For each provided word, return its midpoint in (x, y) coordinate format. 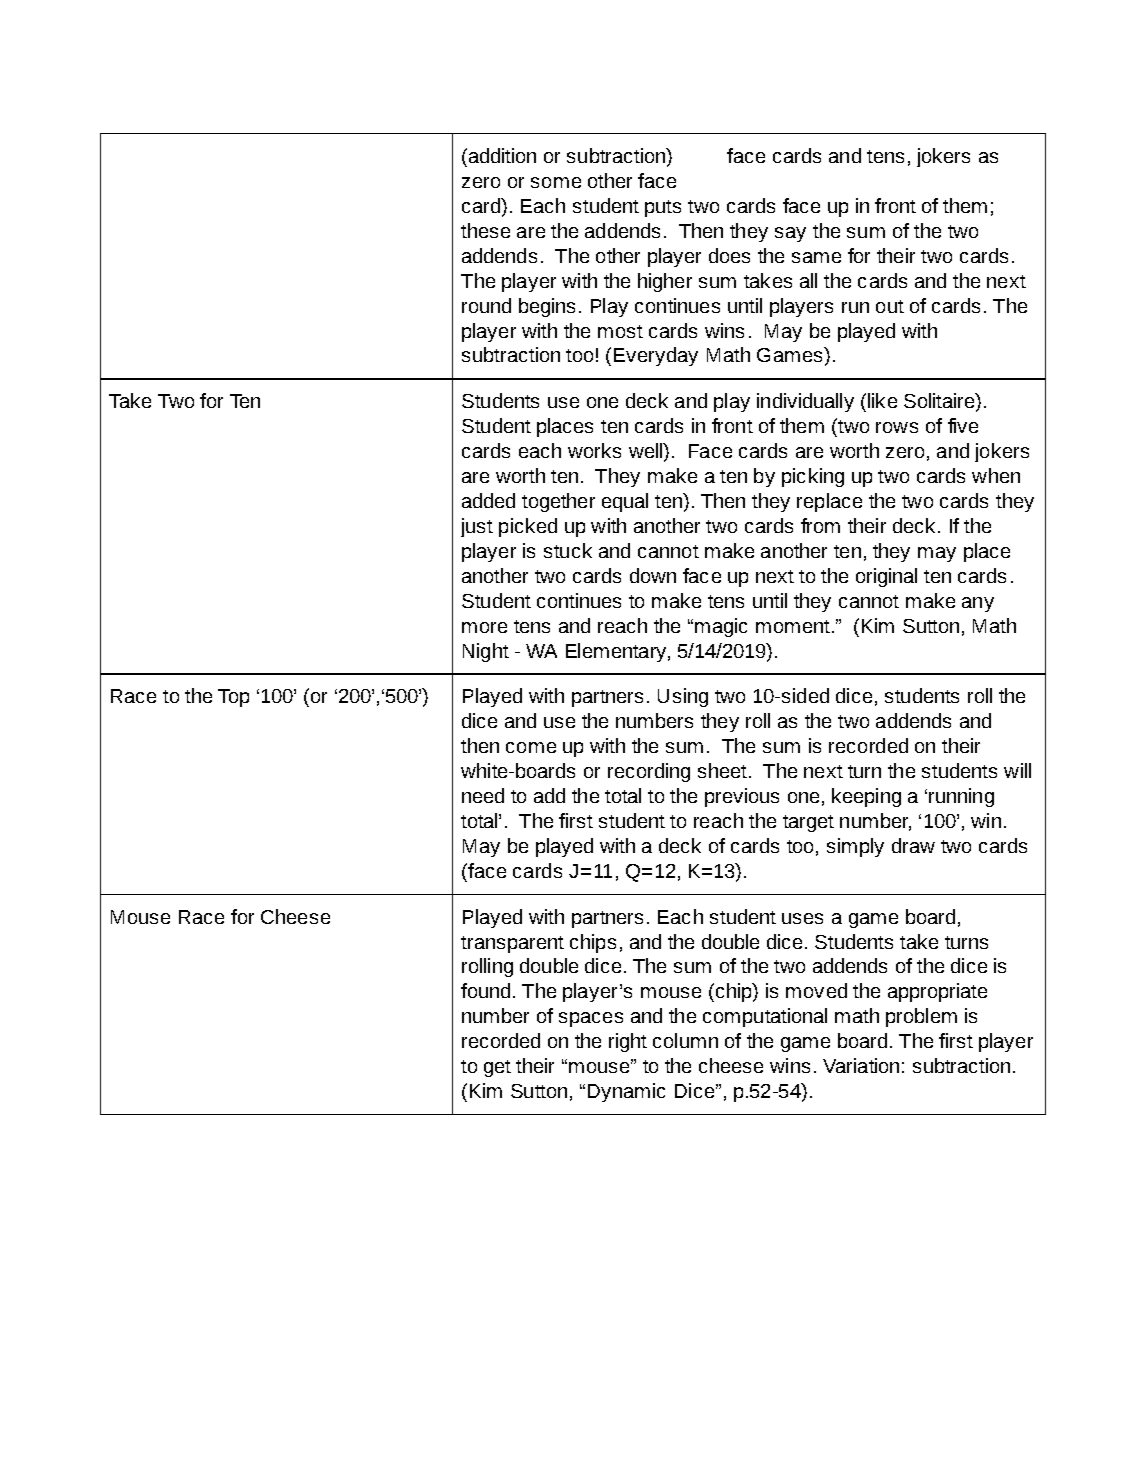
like (882, 400)
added (488, 500)
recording (649, 772)
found (485, 990)
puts (663, 208)
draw (913, 845)
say (790, 234)
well (647, 452)
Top (233, 698)
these (485, 230)
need (483, 795)
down (653, 575)
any (978, 604)
